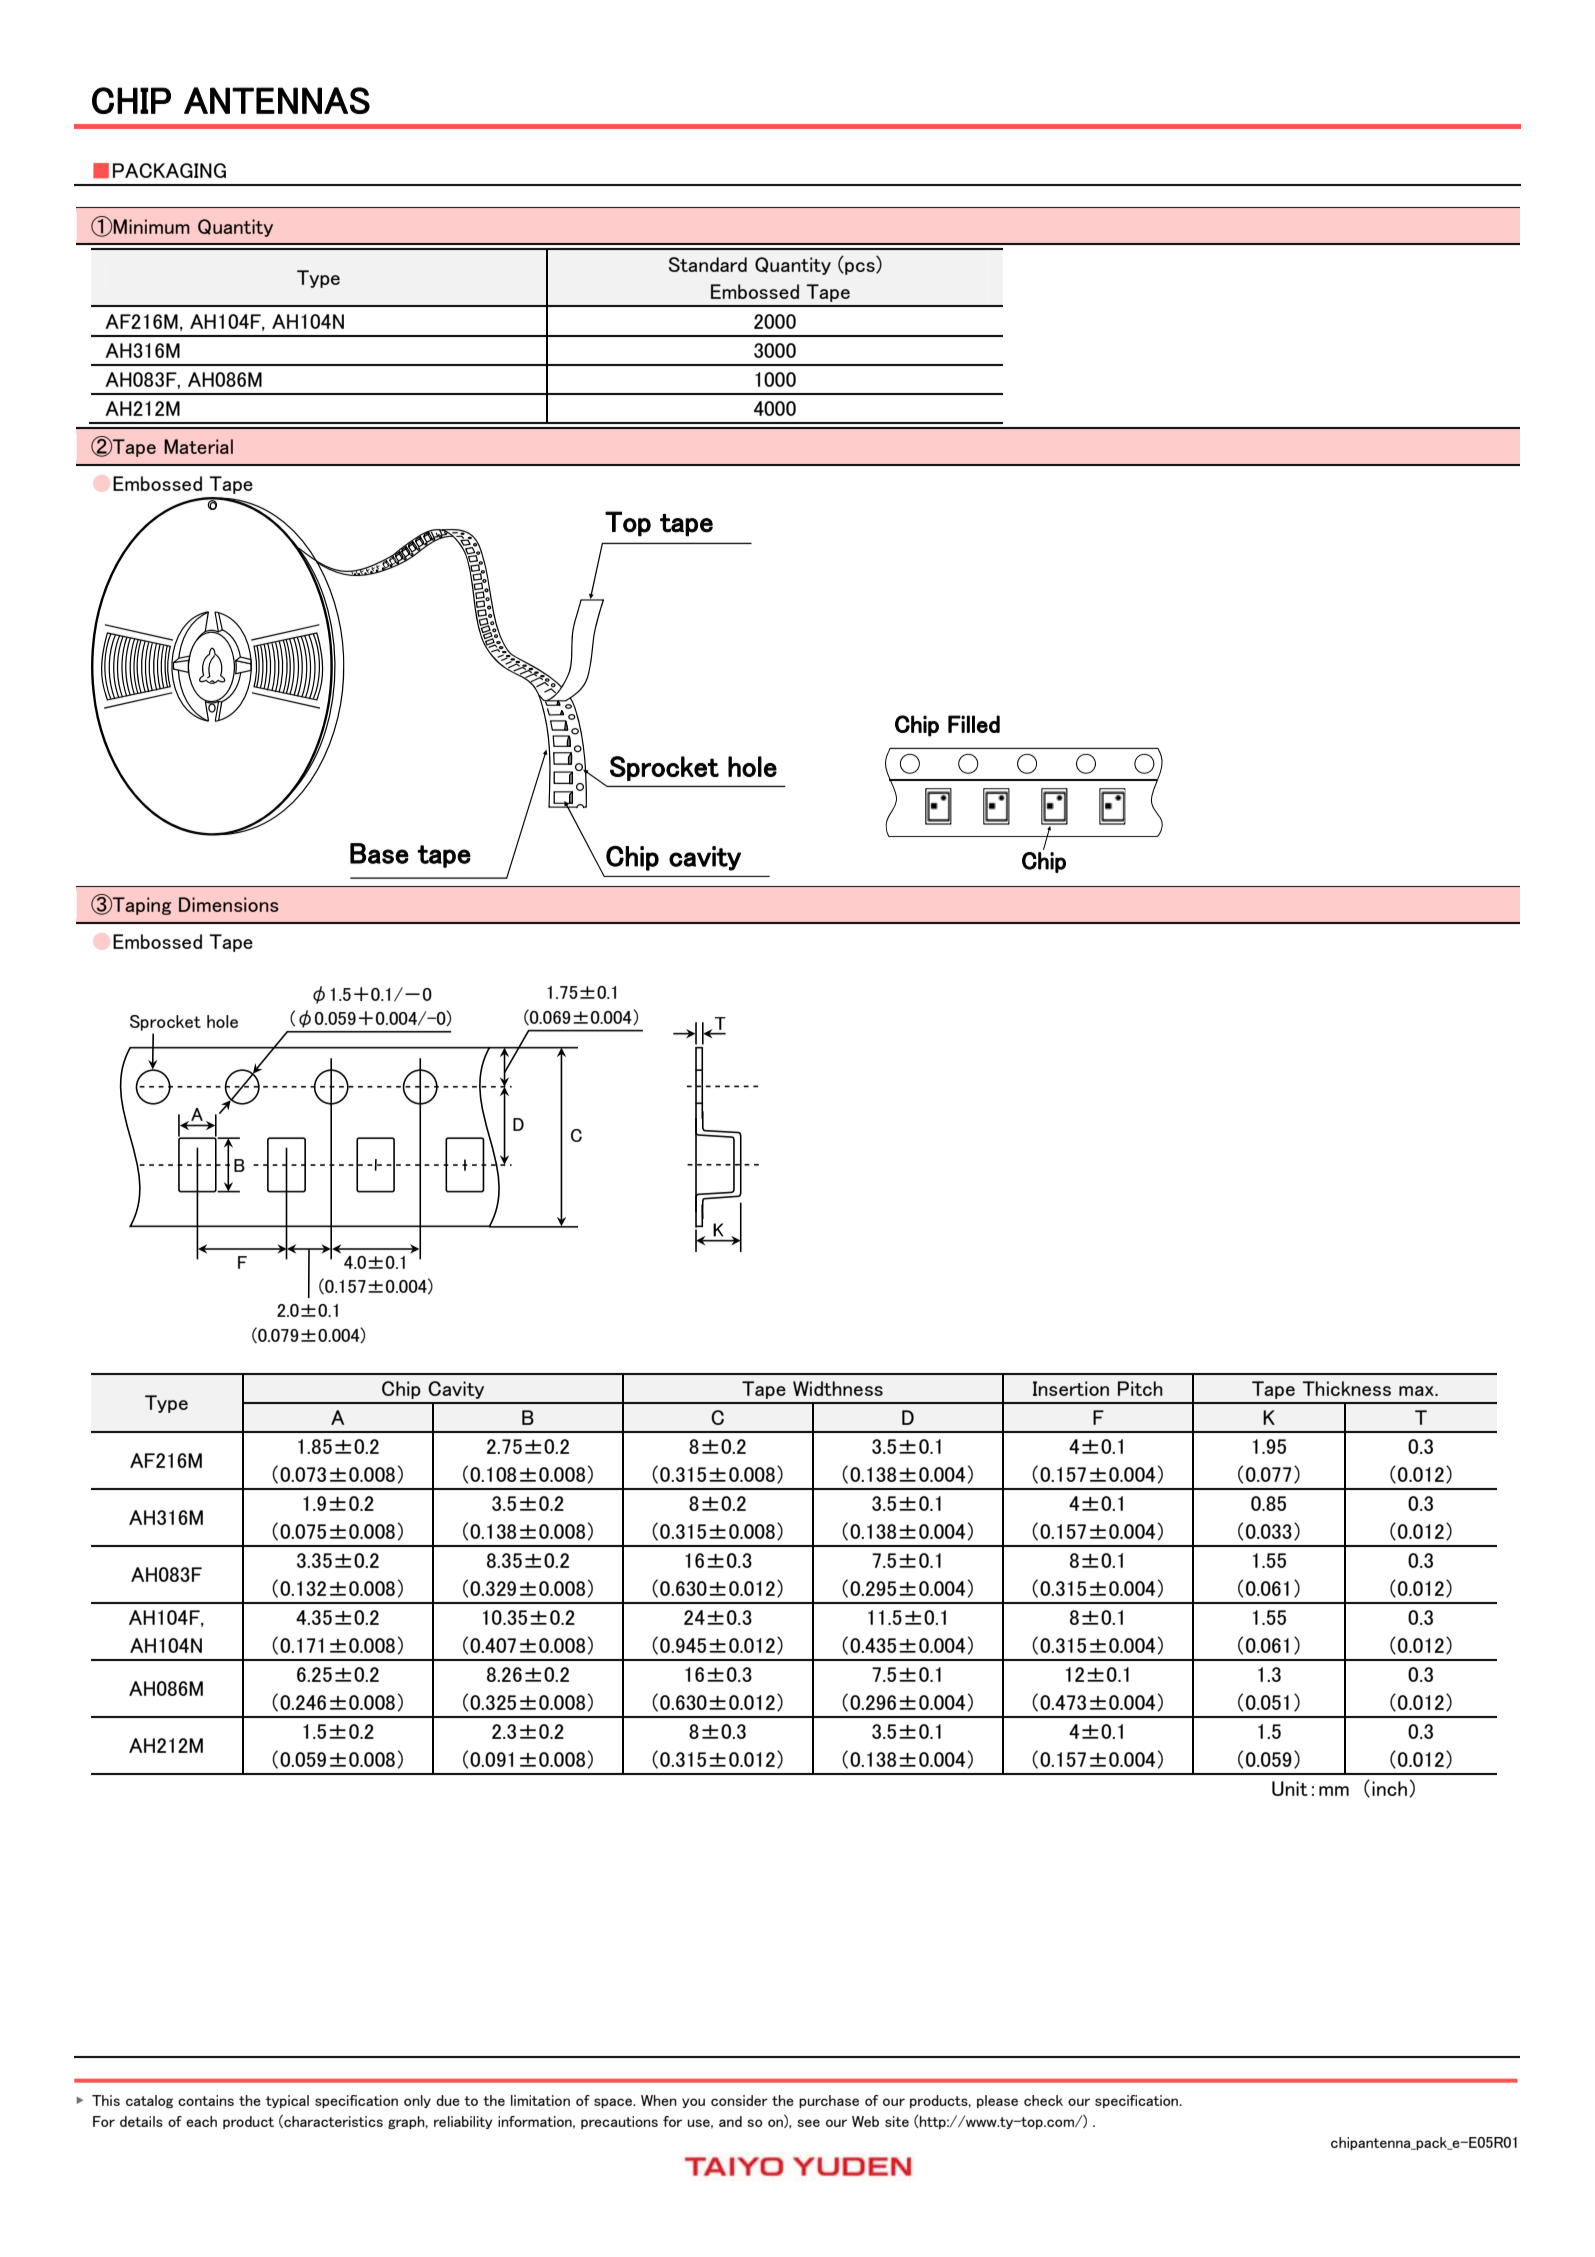 The height and width of the page is (2257, 1595). Describe the element at coordinates (739, 2100) in the page. I see `consider` at that location.
